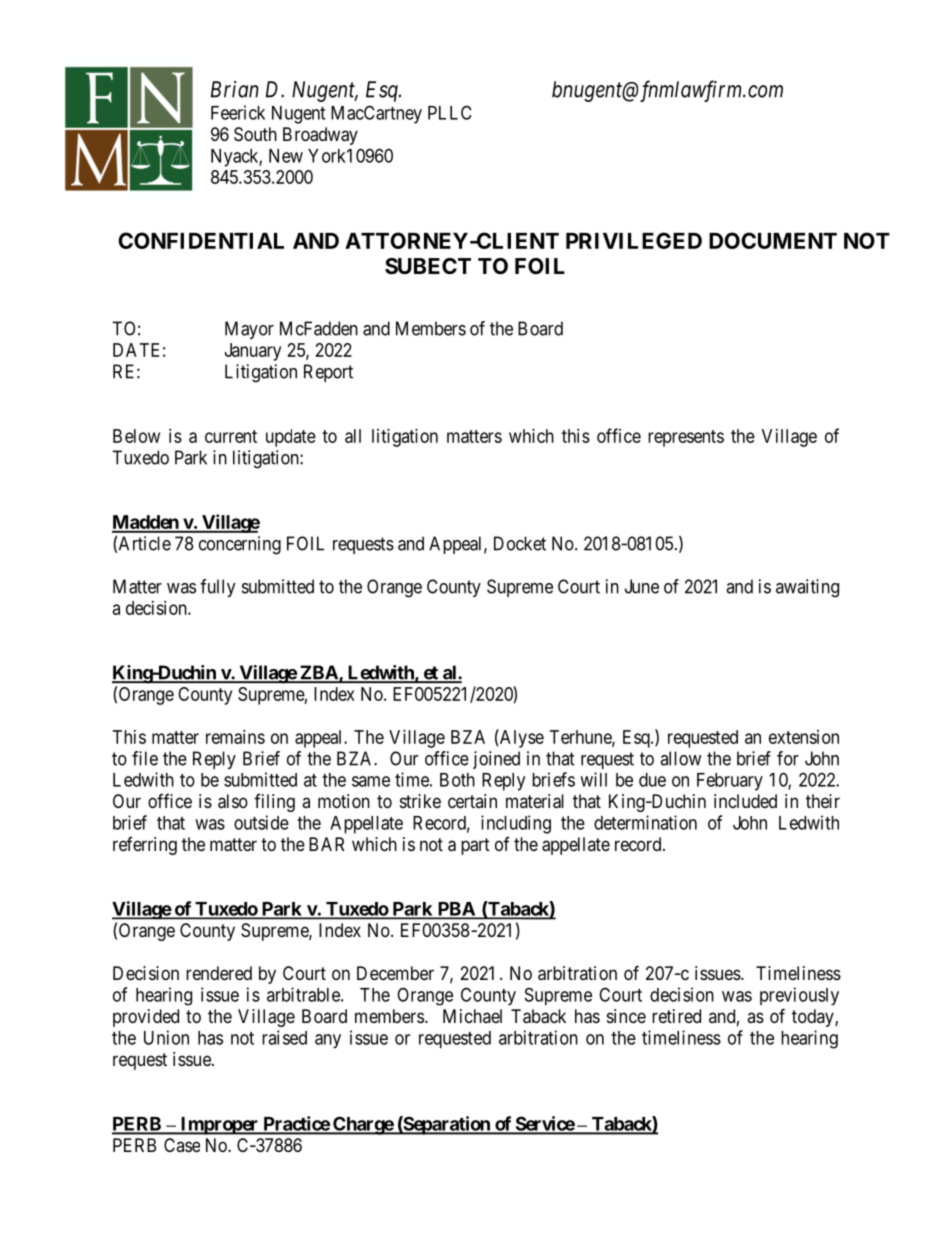 The width and height of the document is (952, 1233). What do you see at coordinates (253, 352) in the document?
I see `January` at bounding box center [253, 352].
